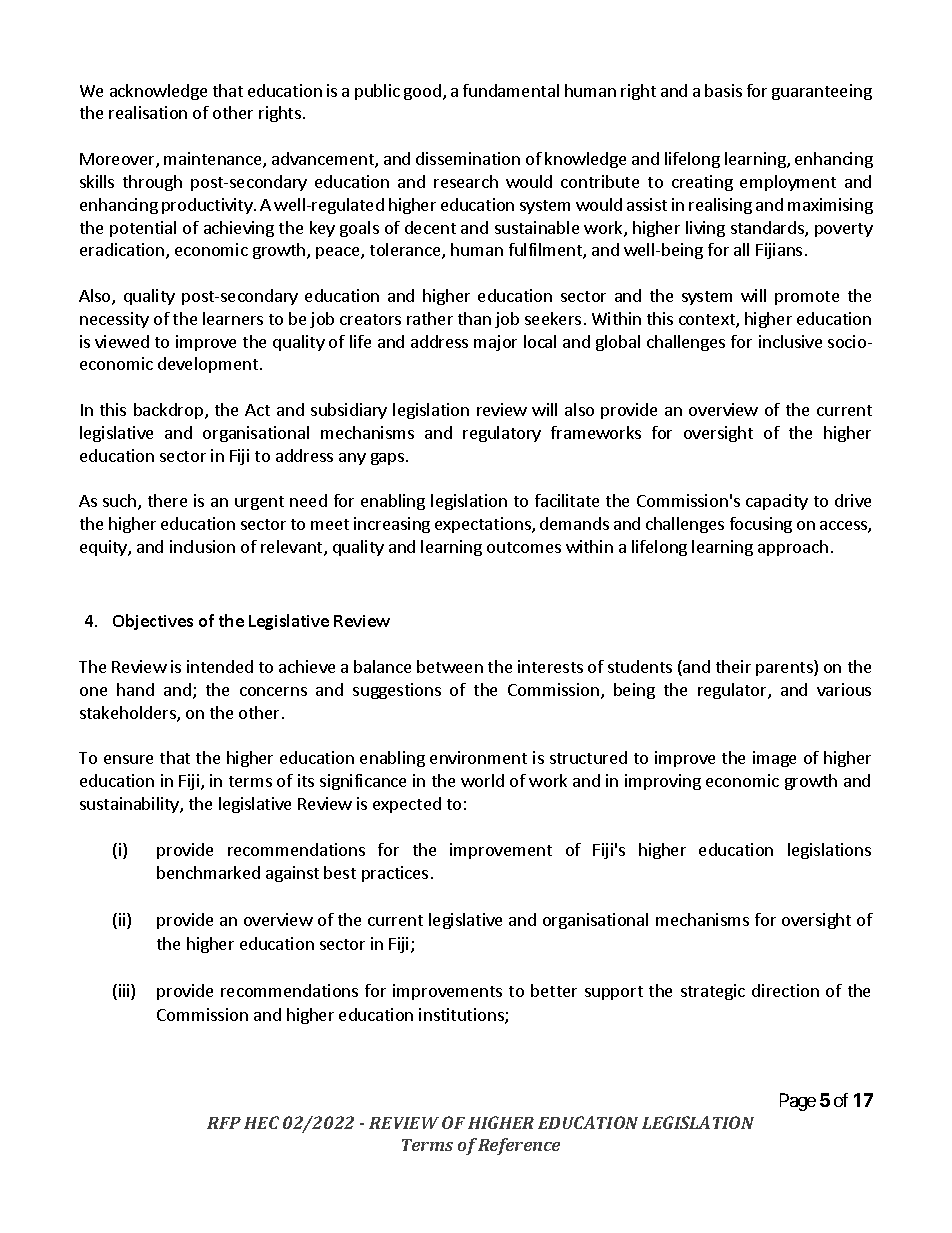  Describe the element at coordinates (224, 1123) in the page. I see `RFP` at that location.
